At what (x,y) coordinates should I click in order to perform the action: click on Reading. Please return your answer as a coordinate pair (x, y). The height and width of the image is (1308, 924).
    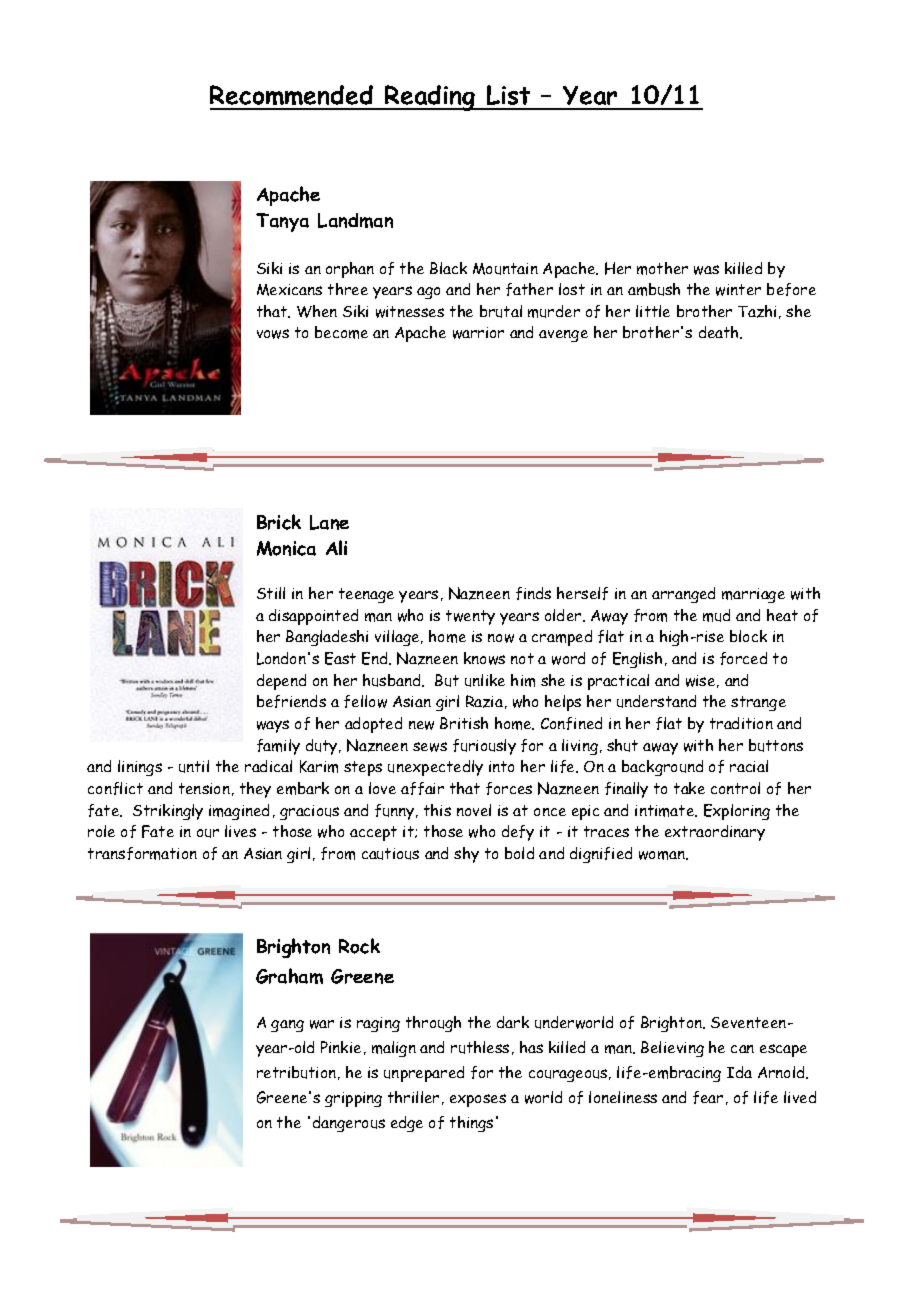
    Looking at the image, I should click on (430, 98).
